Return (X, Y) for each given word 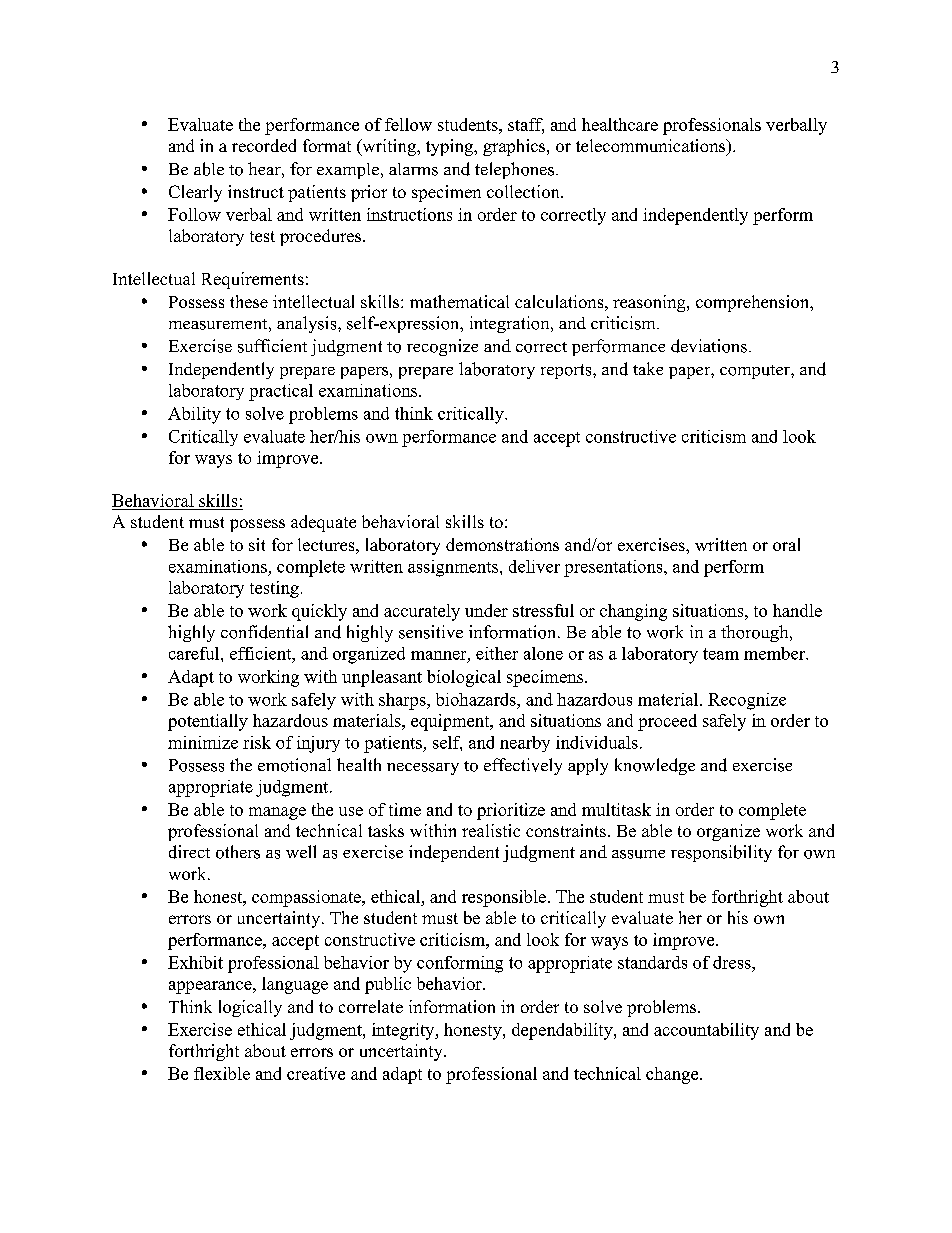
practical (281, 392)
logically (250, 1008)
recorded (264, 145)
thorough (756, 633)
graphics (515, 147)
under (486, 610)
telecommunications (652, 147)
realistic (491, 830)
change (673, 1075)
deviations (709, 346)
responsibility (721, 853)
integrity (404, 1031)
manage (277, 813)
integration (511, 324)
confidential (264, 632)
